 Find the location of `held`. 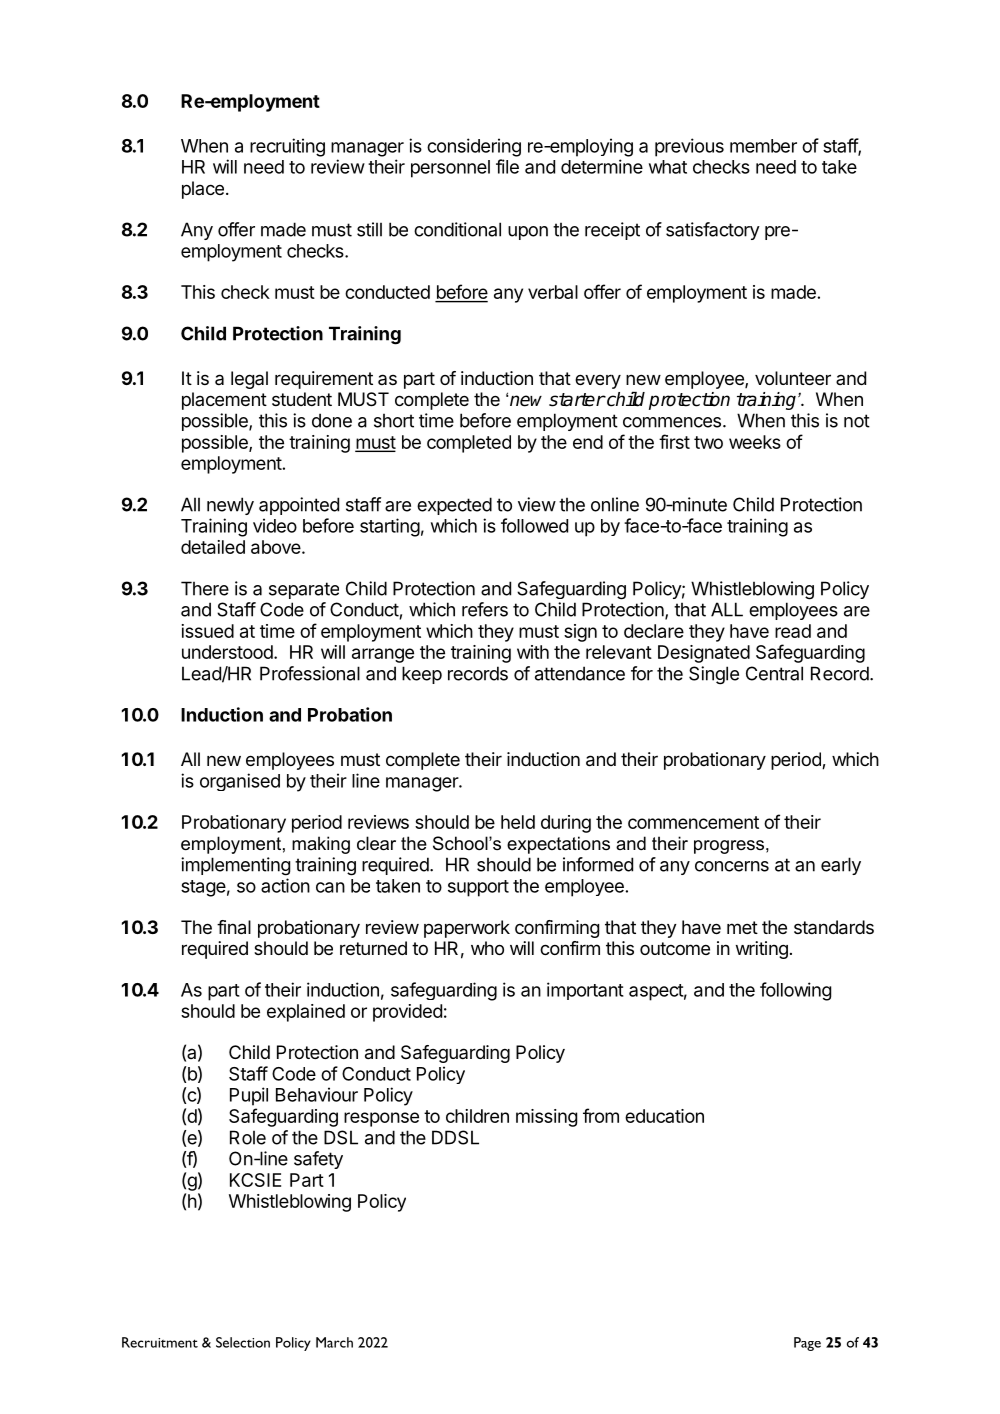

held is located at coordinates (518, 822).
